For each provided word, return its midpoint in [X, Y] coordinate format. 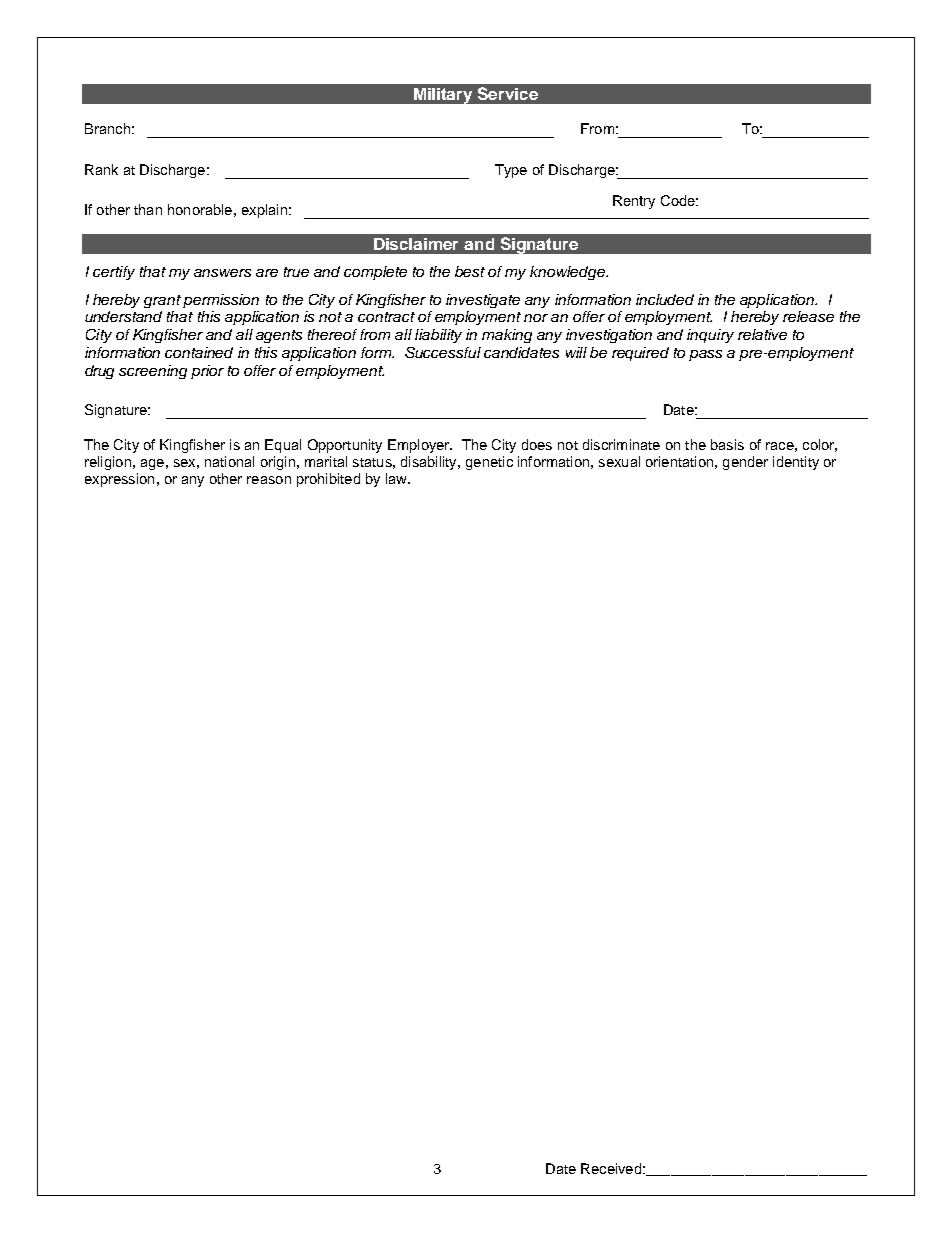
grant [162, 301]
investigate [483, 301]
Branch [107, 128]
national [229, 461]
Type [511, 171]
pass [705, 355]
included [665, 299]
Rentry [634, 202]
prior [207, 372]
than [148, 209]
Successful [443, 352]
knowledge [569, 273]
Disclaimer [416, 244]
